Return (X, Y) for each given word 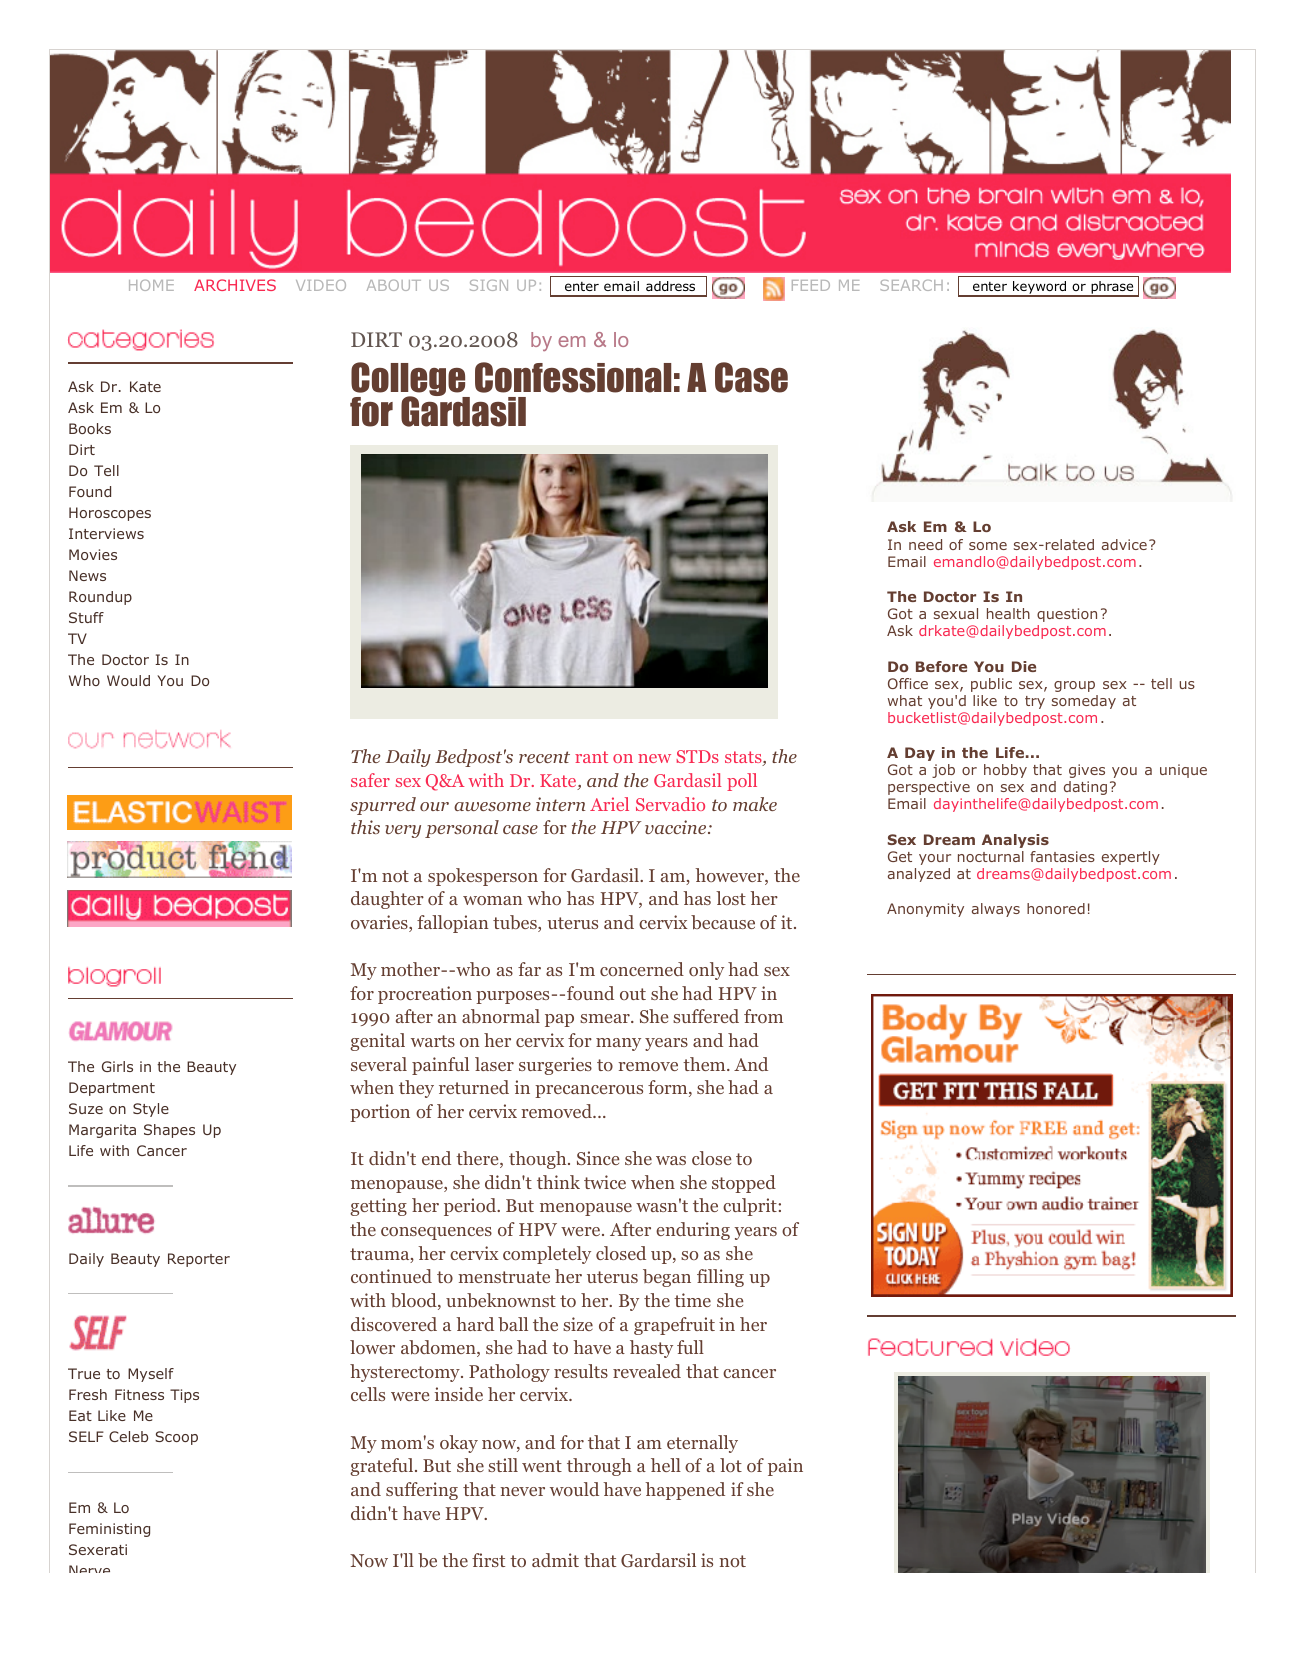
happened (685, 1491)
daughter (387, 900)
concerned (642, 969)
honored (1056, 908)
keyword (1040, 289)
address (670, 286)
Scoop (176, 1438)
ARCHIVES (235, 285)
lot (731, 1465)
